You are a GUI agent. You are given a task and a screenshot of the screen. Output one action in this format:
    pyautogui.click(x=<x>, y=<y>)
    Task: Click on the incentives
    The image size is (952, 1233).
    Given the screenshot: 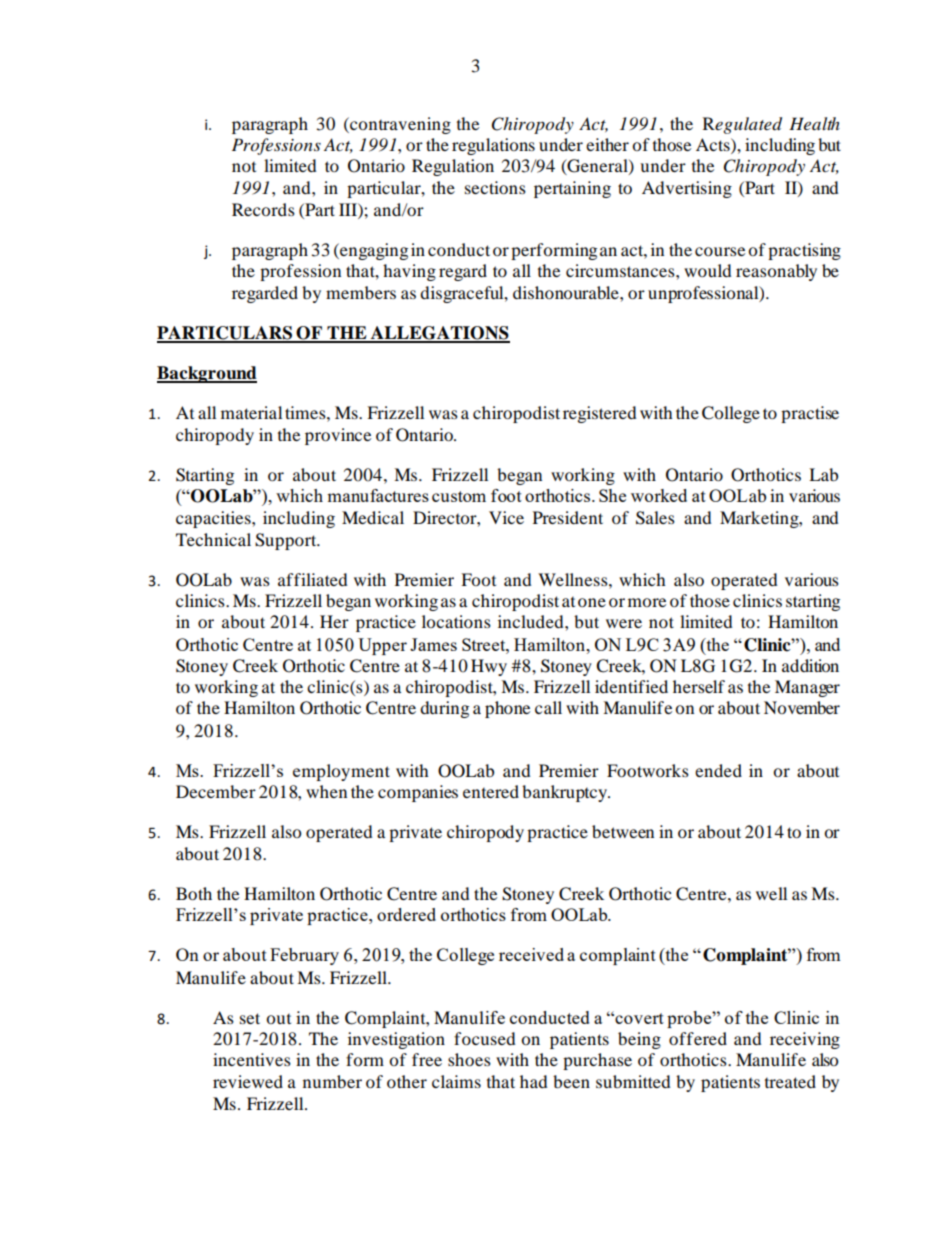 What is the action you would take?
    pyautogui.click(x=252, y=1059)
